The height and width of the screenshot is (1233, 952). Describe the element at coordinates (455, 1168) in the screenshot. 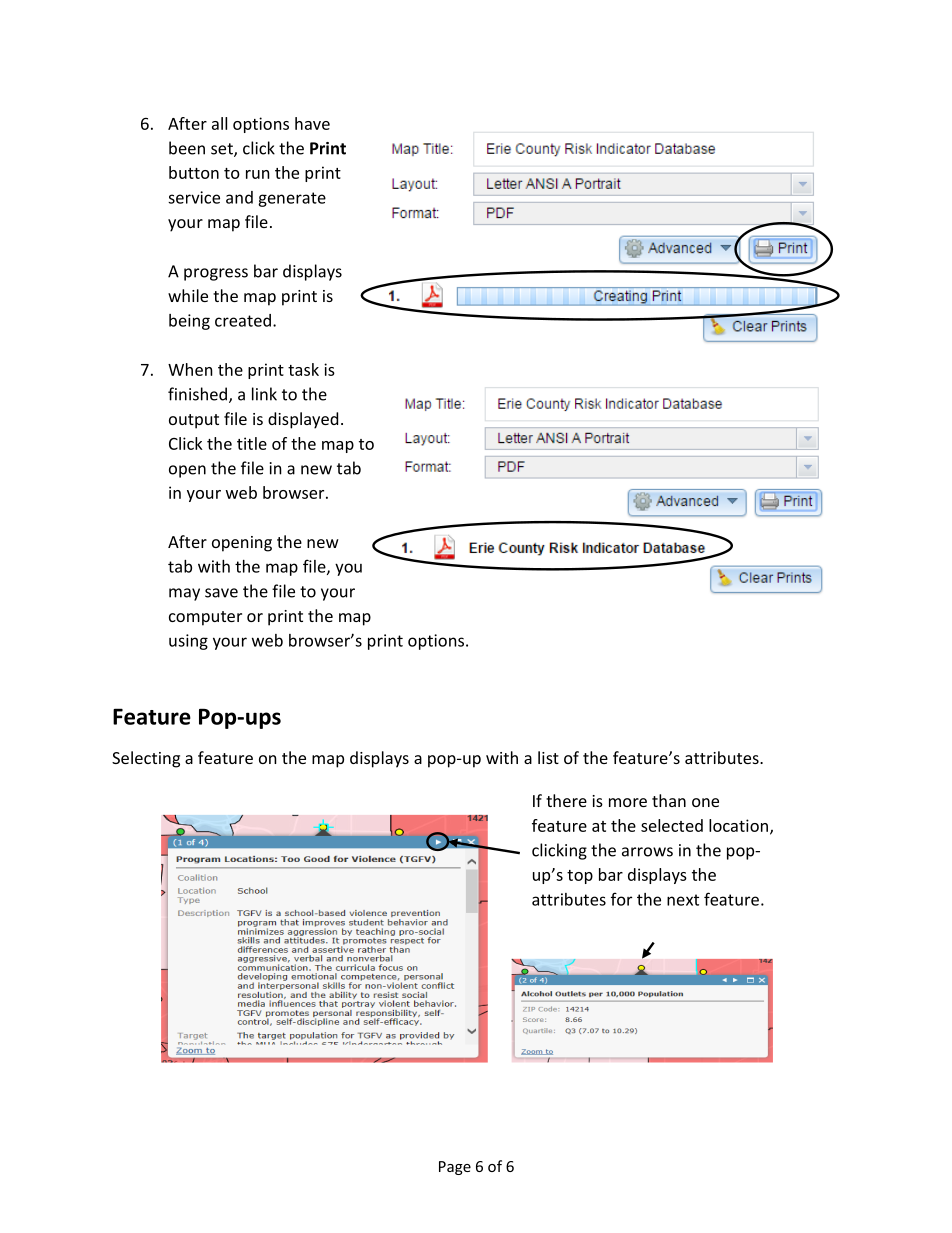

I see `Page` at that location.
